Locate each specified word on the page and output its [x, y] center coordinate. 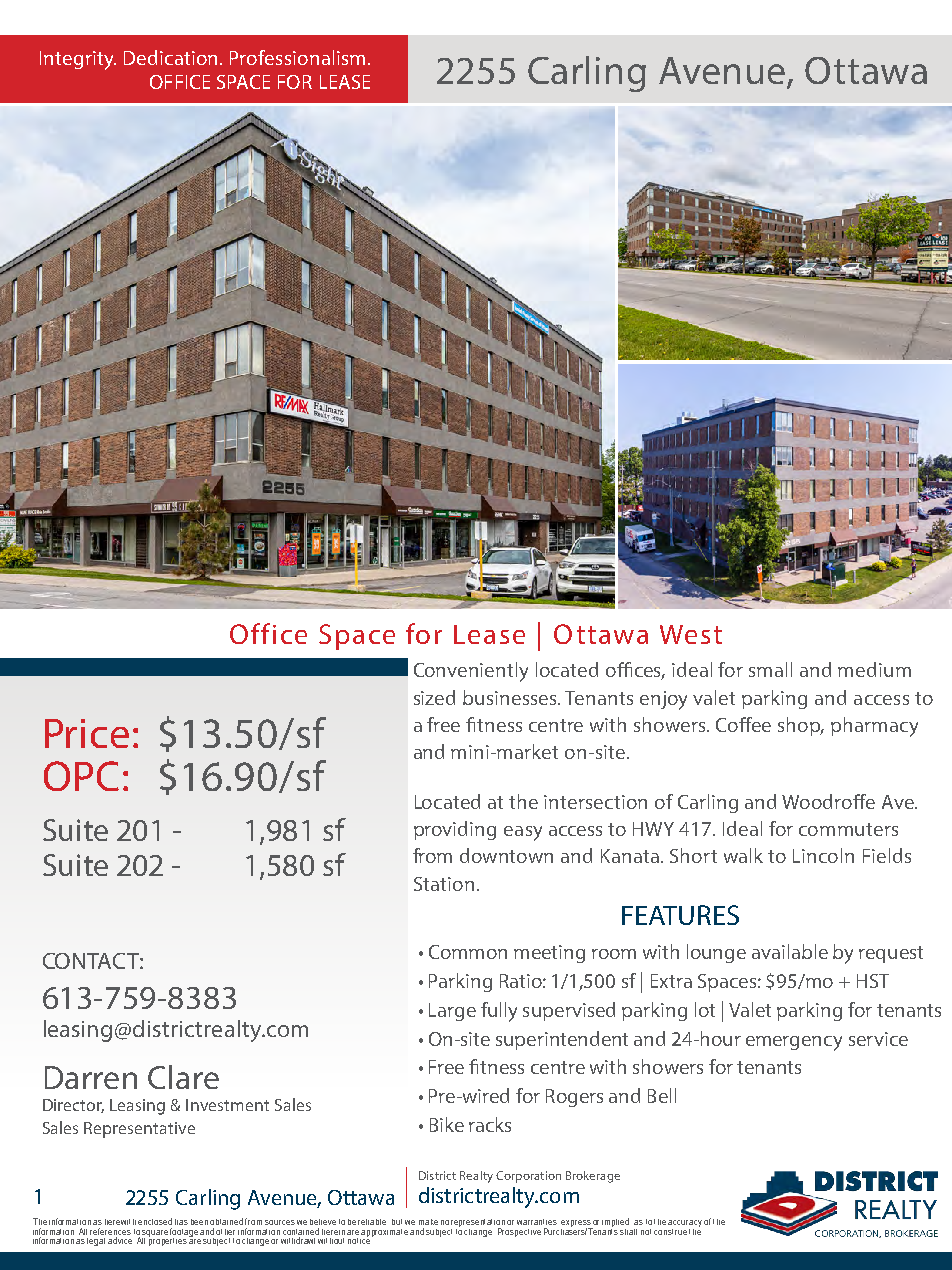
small [770, 669]
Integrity [78, 60]
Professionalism [297, 57]
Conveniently [471, 672]
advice [120, 1240]
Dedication [172, 57]
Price [87, 733]
